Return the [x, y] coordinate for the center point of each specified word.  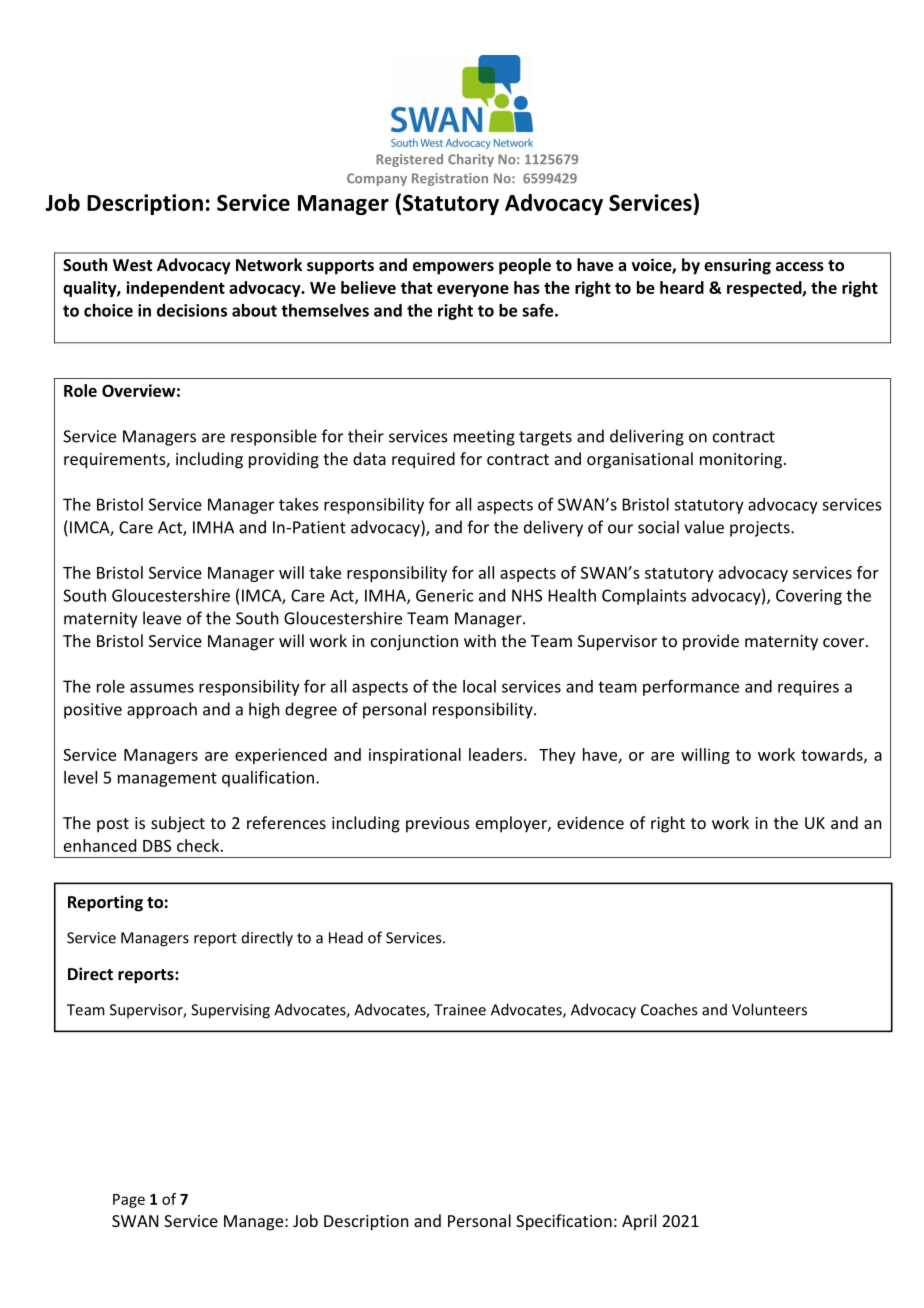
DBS [157, 846]
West [132, 265]
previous [438, 825]
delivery [553, 528]
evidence [590, 822]
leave [162, 618]
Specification [564, 1222]
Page [129, 1201]
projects [761, 529]
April [639, 1222]
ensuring [737, 266]
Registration [450, 179]
